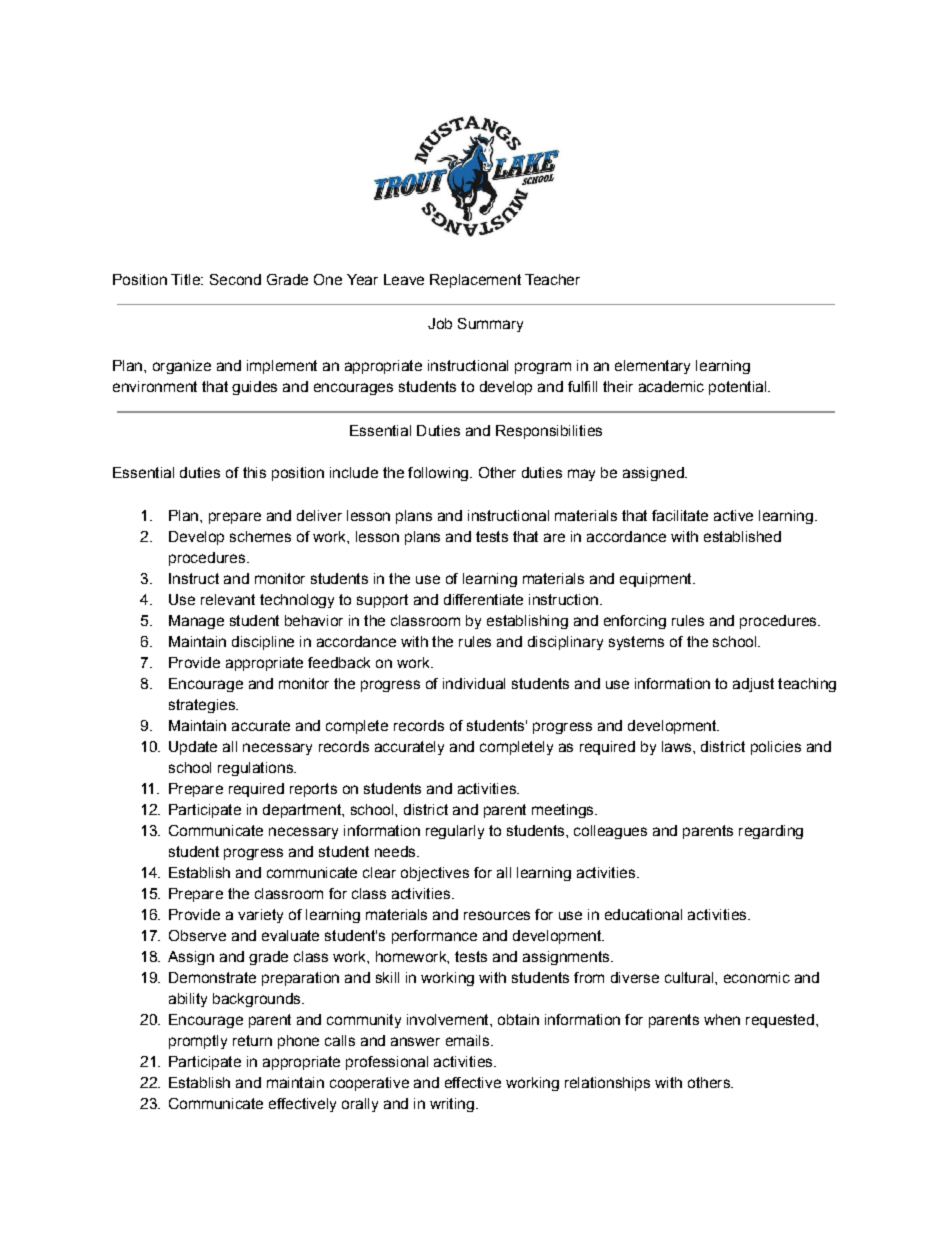 The width and height of the document is (952, 1233). Describe the element at coordinates (203, 706) in the document. I see `strategies` at that location.
